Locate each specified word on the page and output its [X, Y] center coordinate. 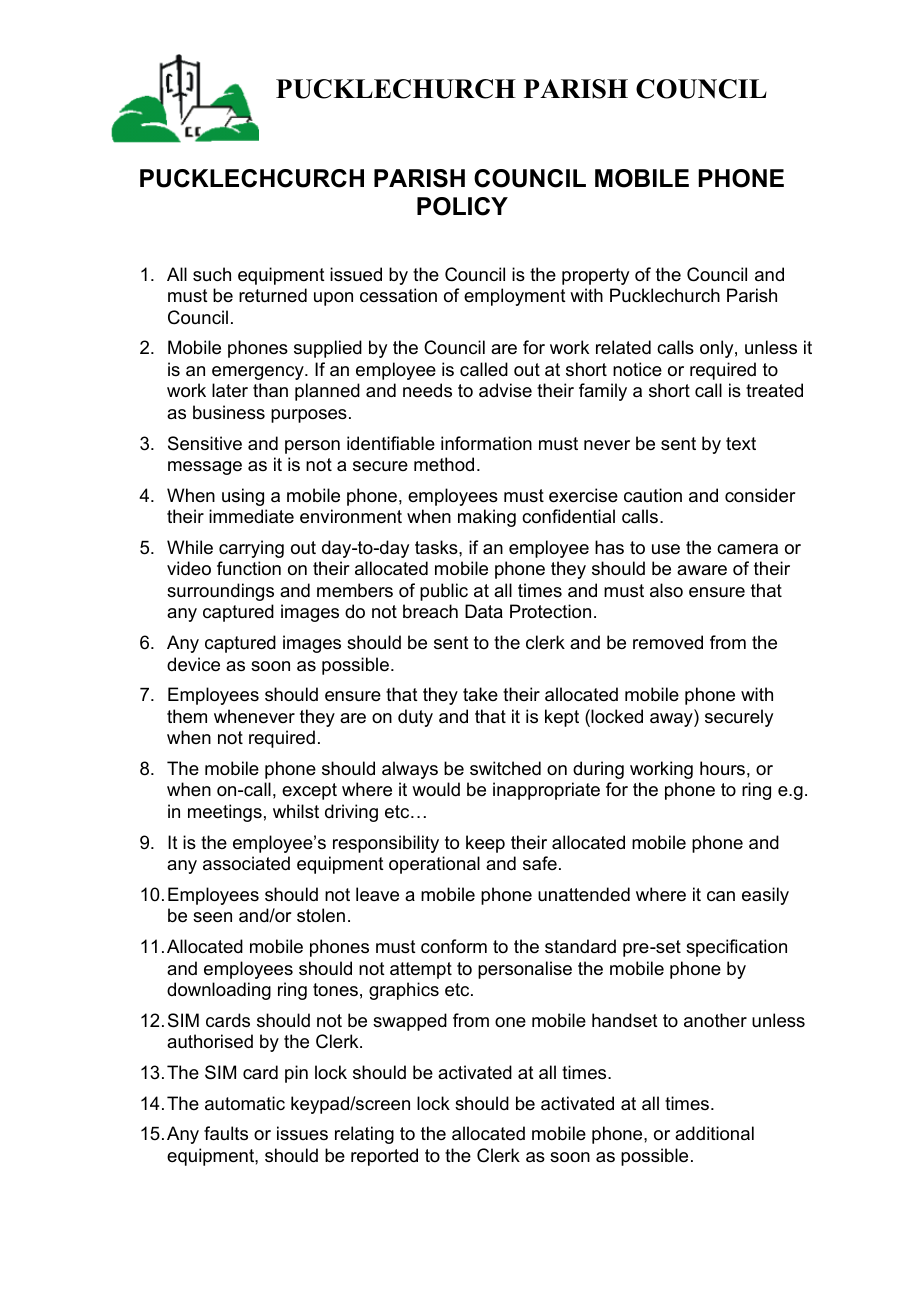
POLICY [462, 206]
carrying [251, 549]
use [666, 549]
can [721, 896]
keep [485, 844]
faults [226, 1133]
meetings [225, 813]
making [487, 518]
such [212, 274]
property [595, 276]
